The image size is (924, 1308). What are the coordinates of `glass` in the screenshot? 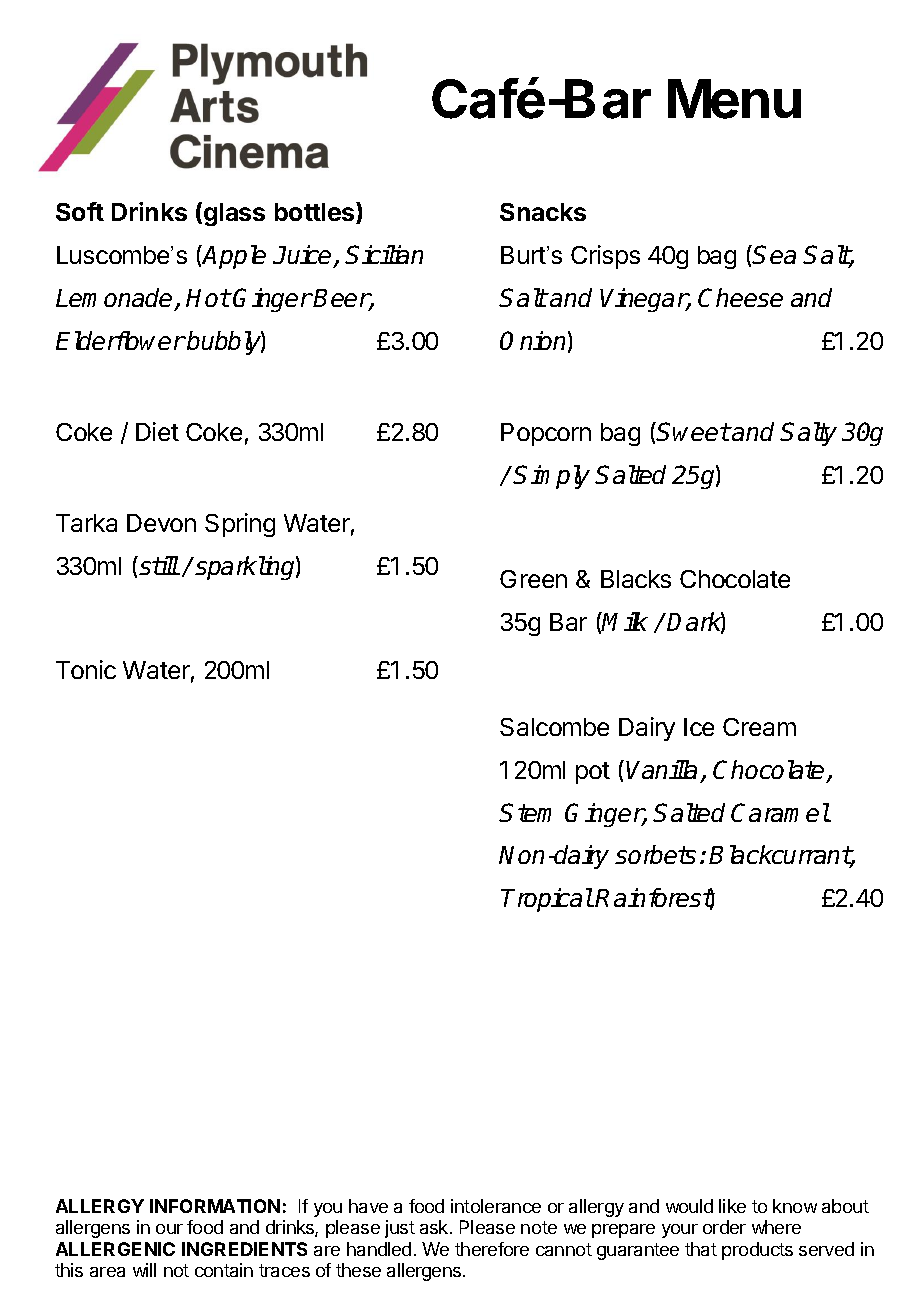 It's located at (234, 214).
